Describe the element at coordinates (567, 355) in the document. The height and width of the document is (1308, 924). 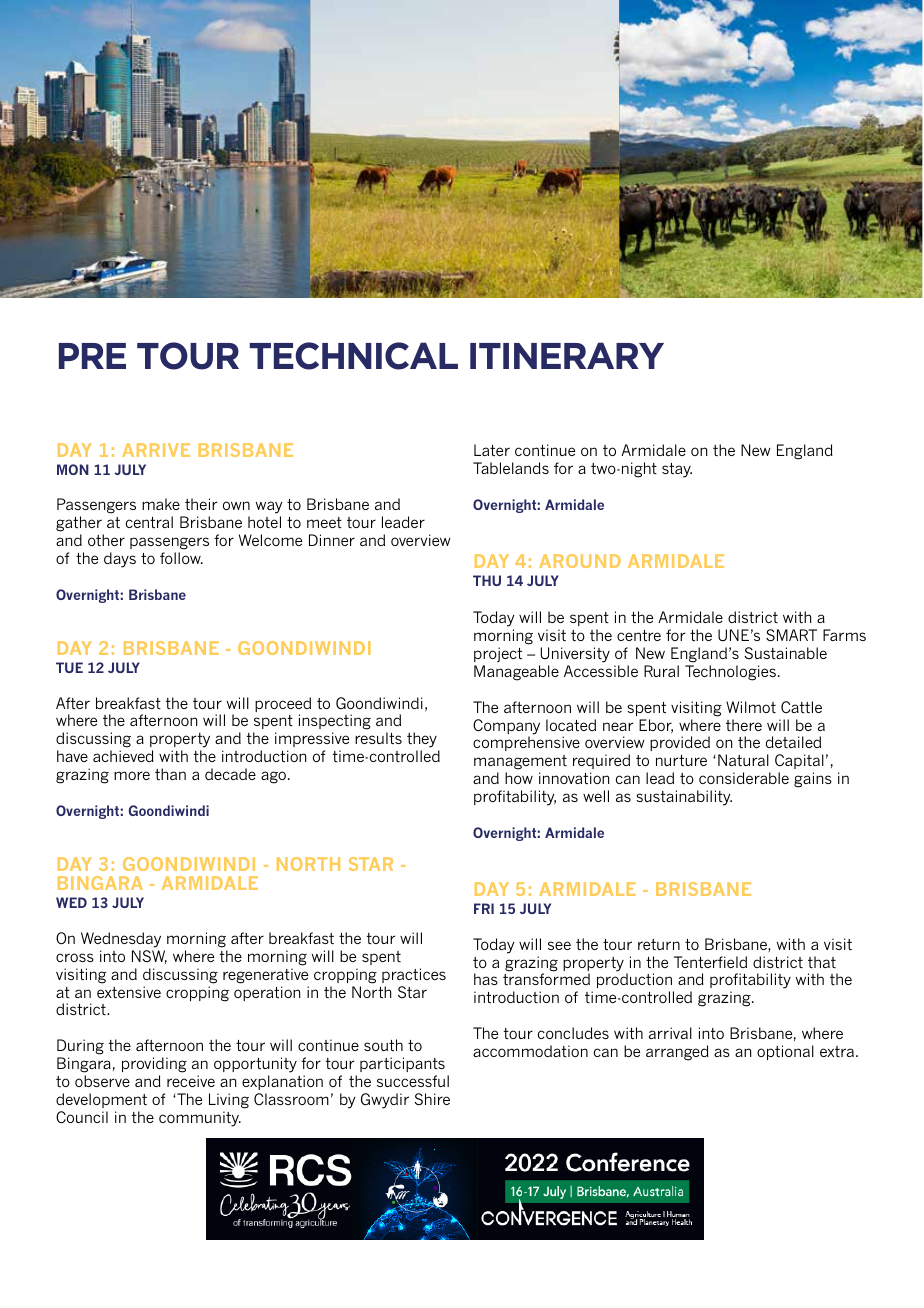
I see `ITINERARY` at that location.
